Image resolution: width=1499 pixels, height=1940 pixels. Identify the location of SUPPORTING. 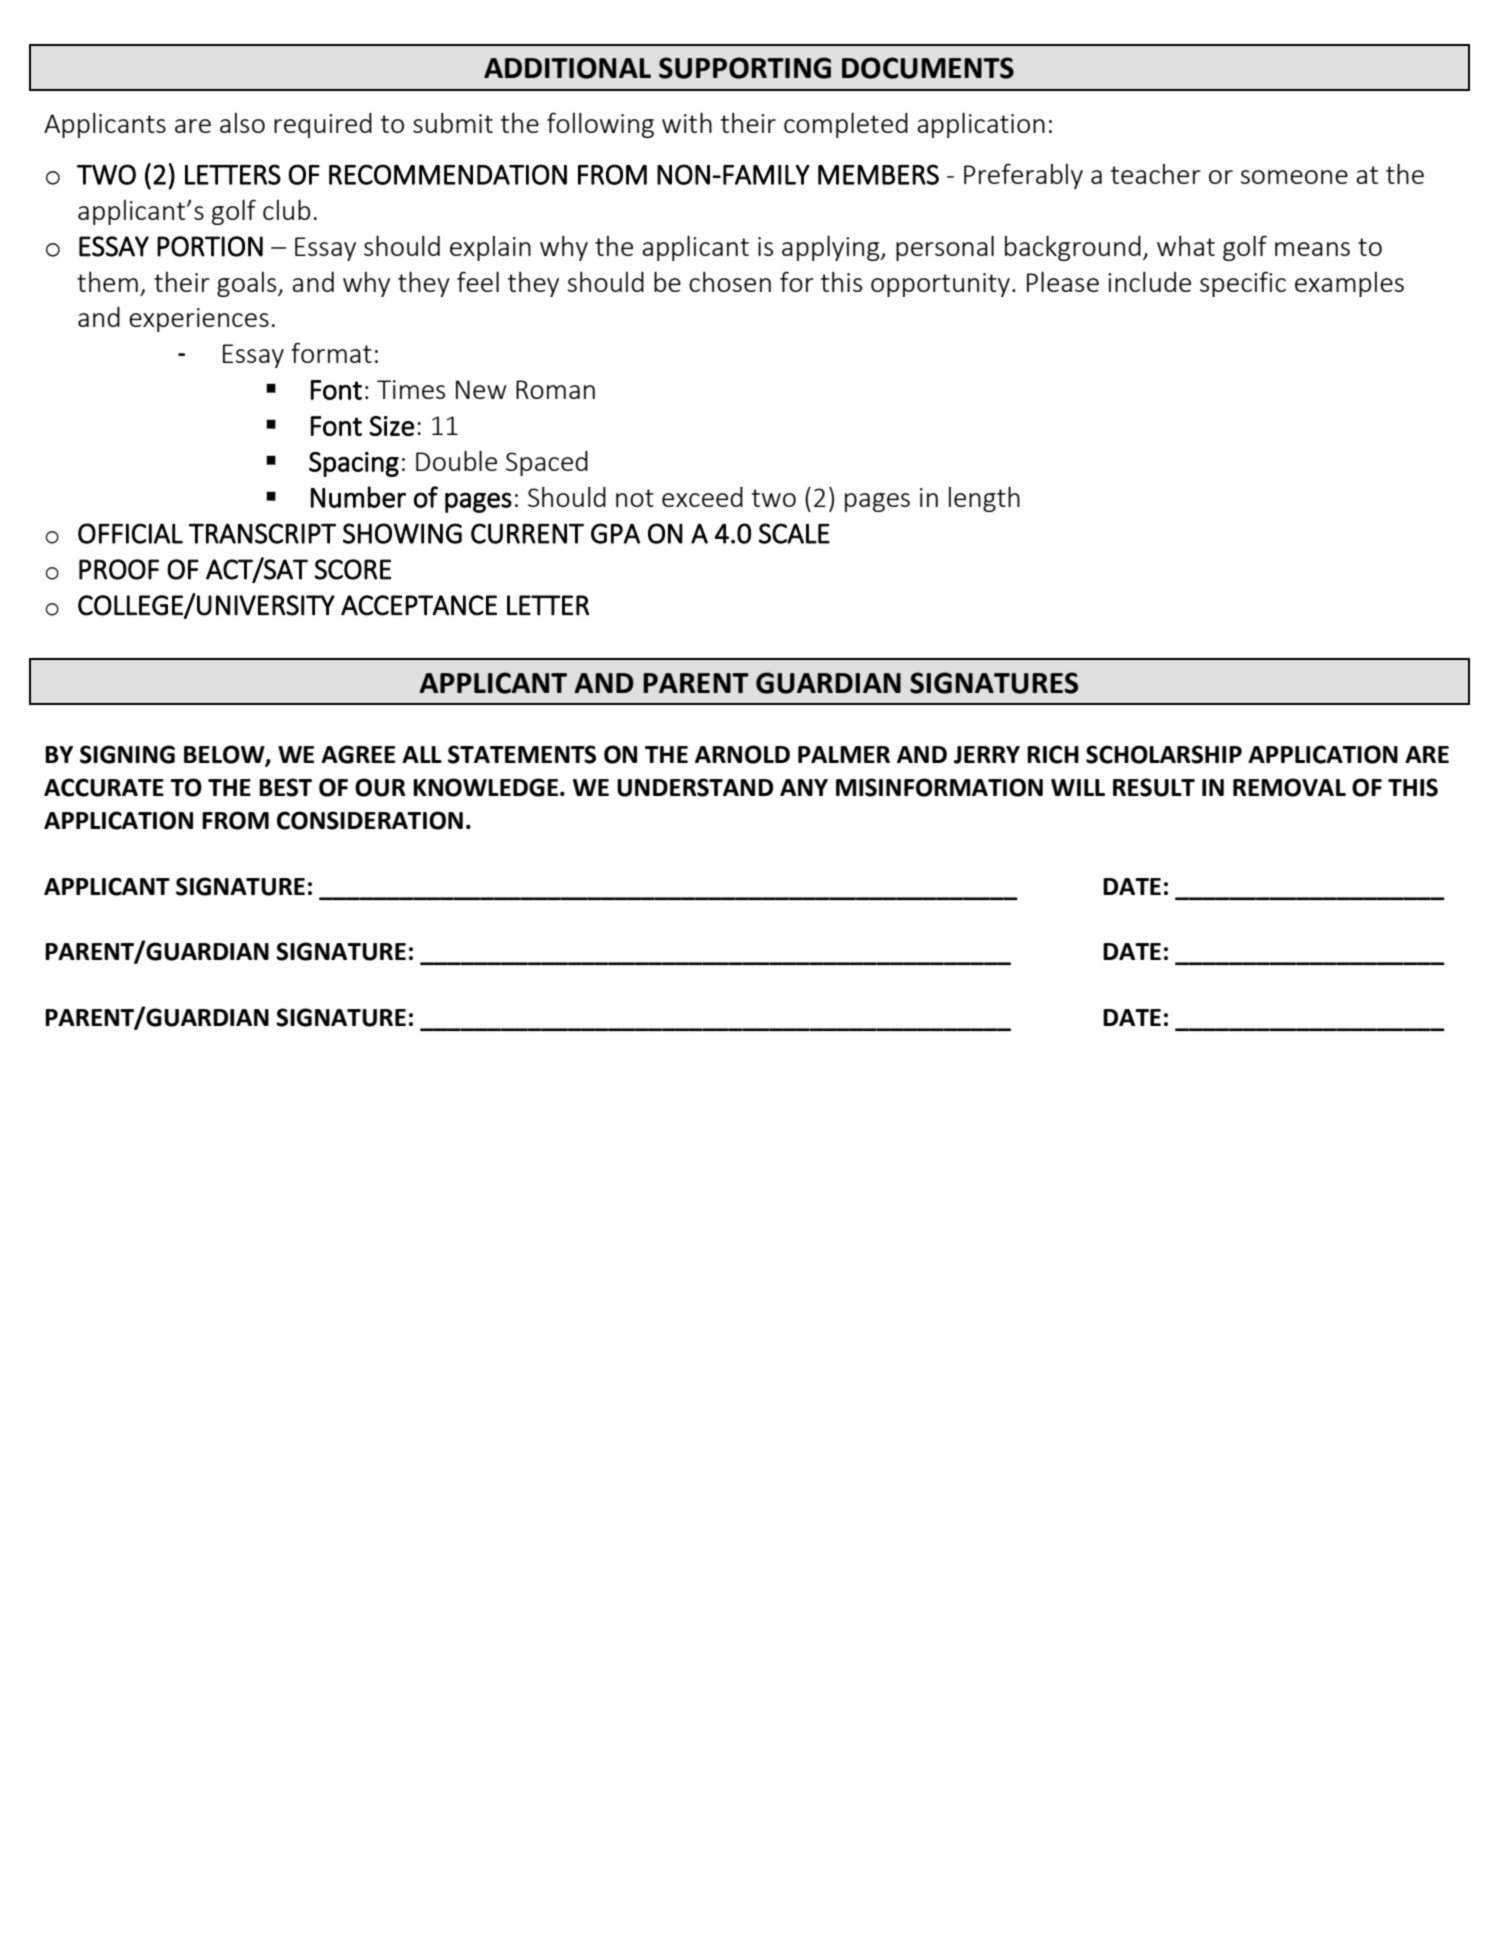
(745, 68).
